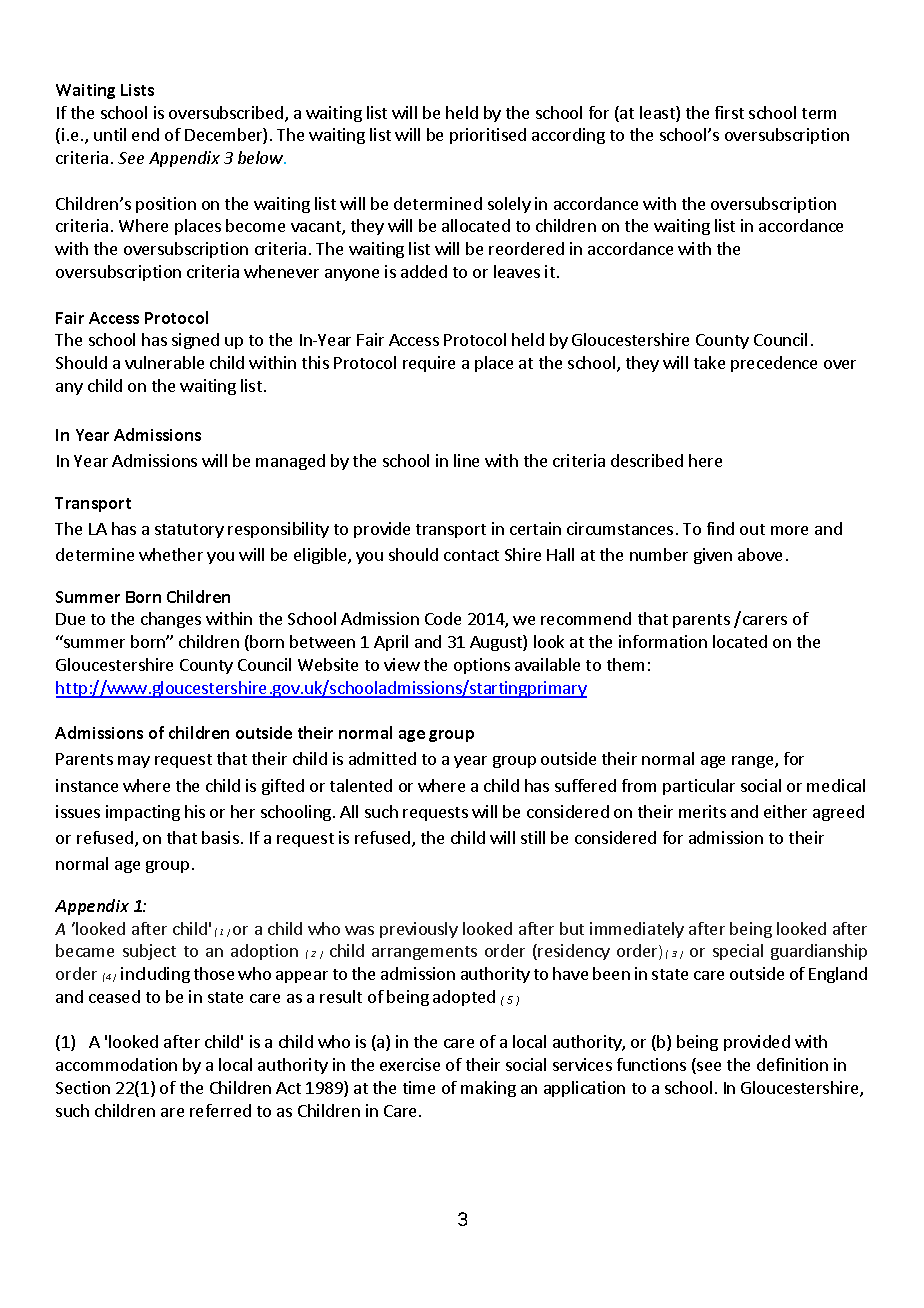  Describe the element at coordinates (729, 112) in the screenshot. I see `first` at that location.
